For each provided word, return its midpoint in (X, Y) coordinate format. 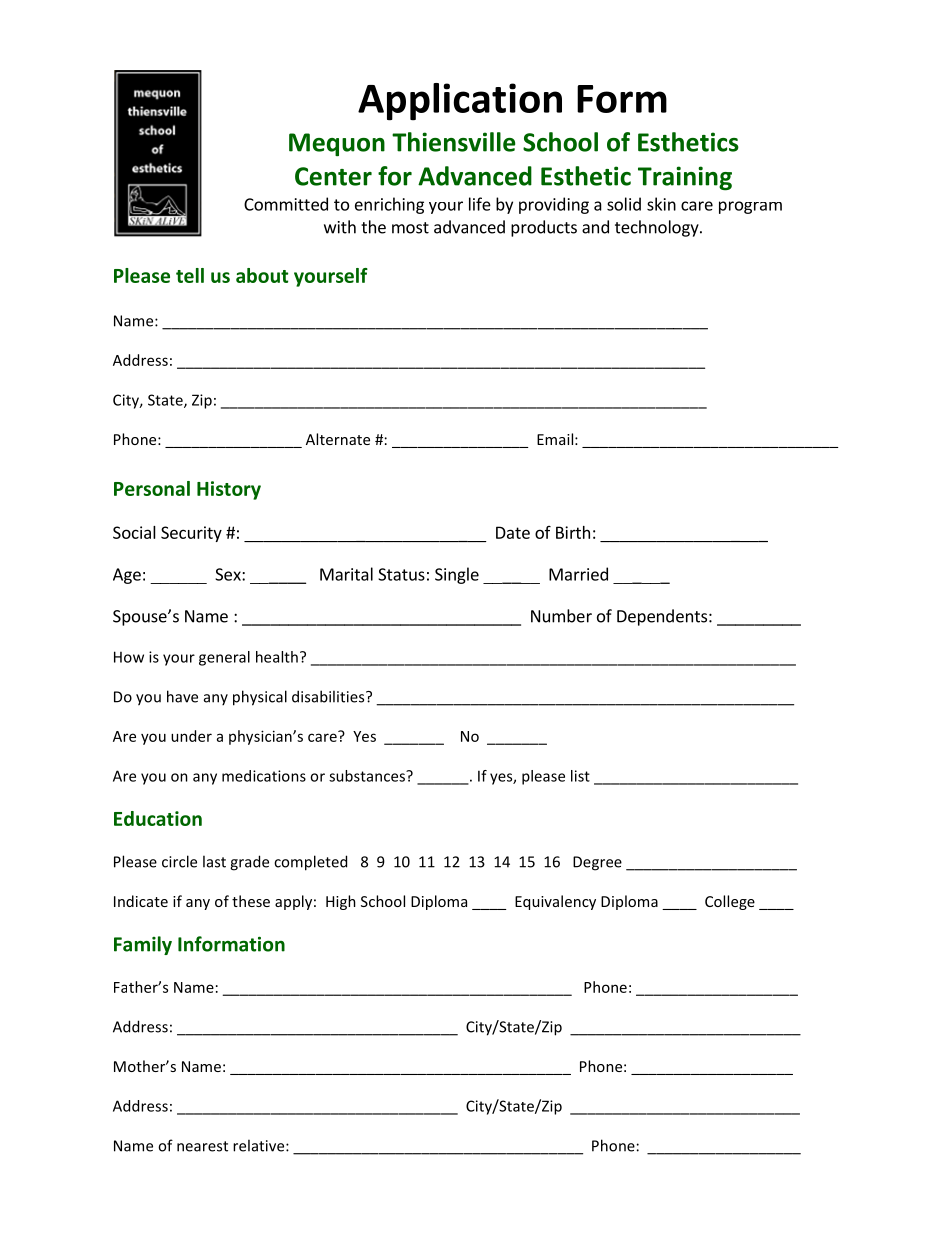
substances (368, 776)
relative (260, 1145)
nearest (202, 1146)
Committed (286, 204)
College (730, 902)
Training (685, 178)
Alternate (338, 439)
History (229, 490)
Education (158, 818)
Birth (573, 532)
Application (460, 102)
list (580, 776)
